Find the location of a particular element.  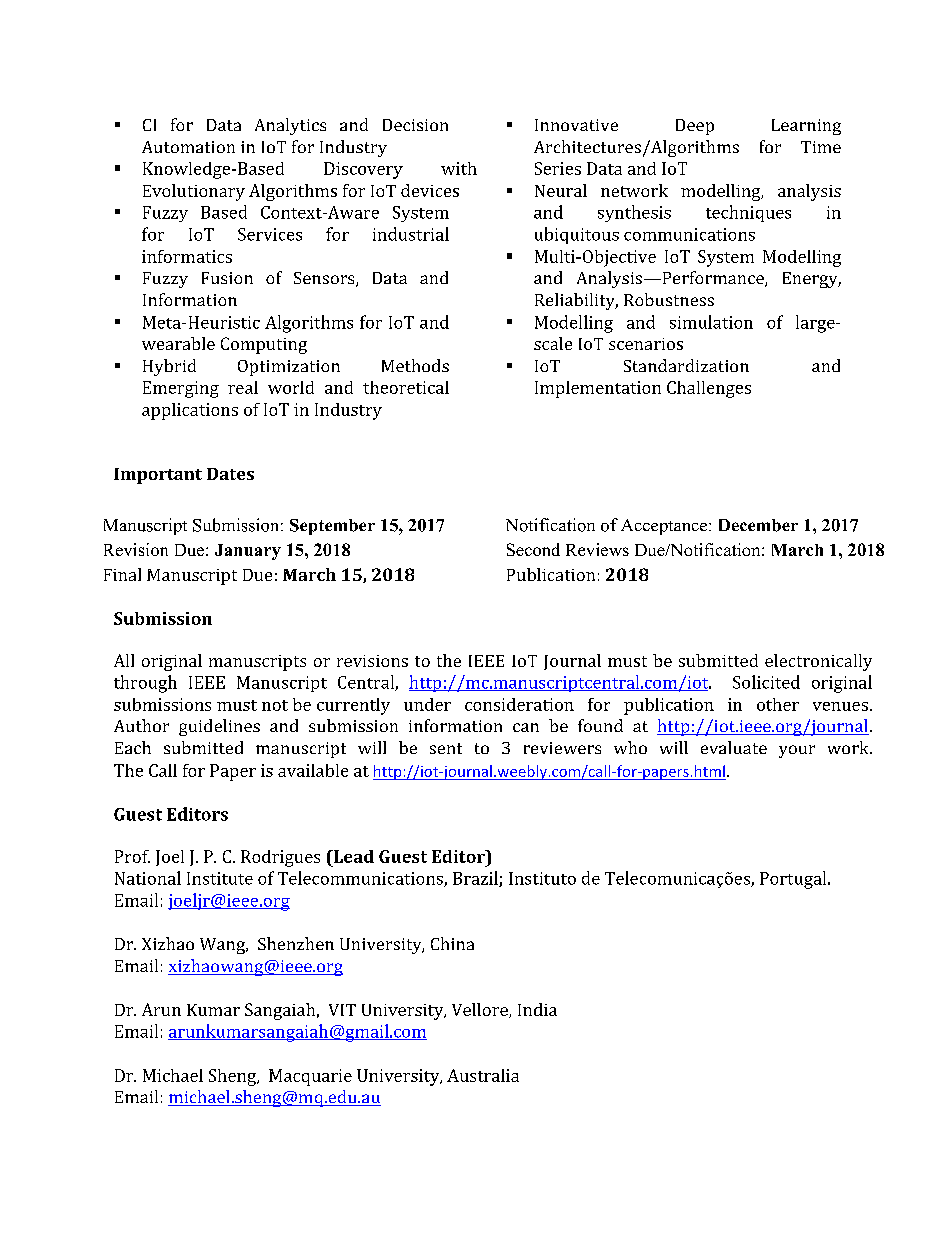

Macquarie is located at coordinates (310, 1077).
